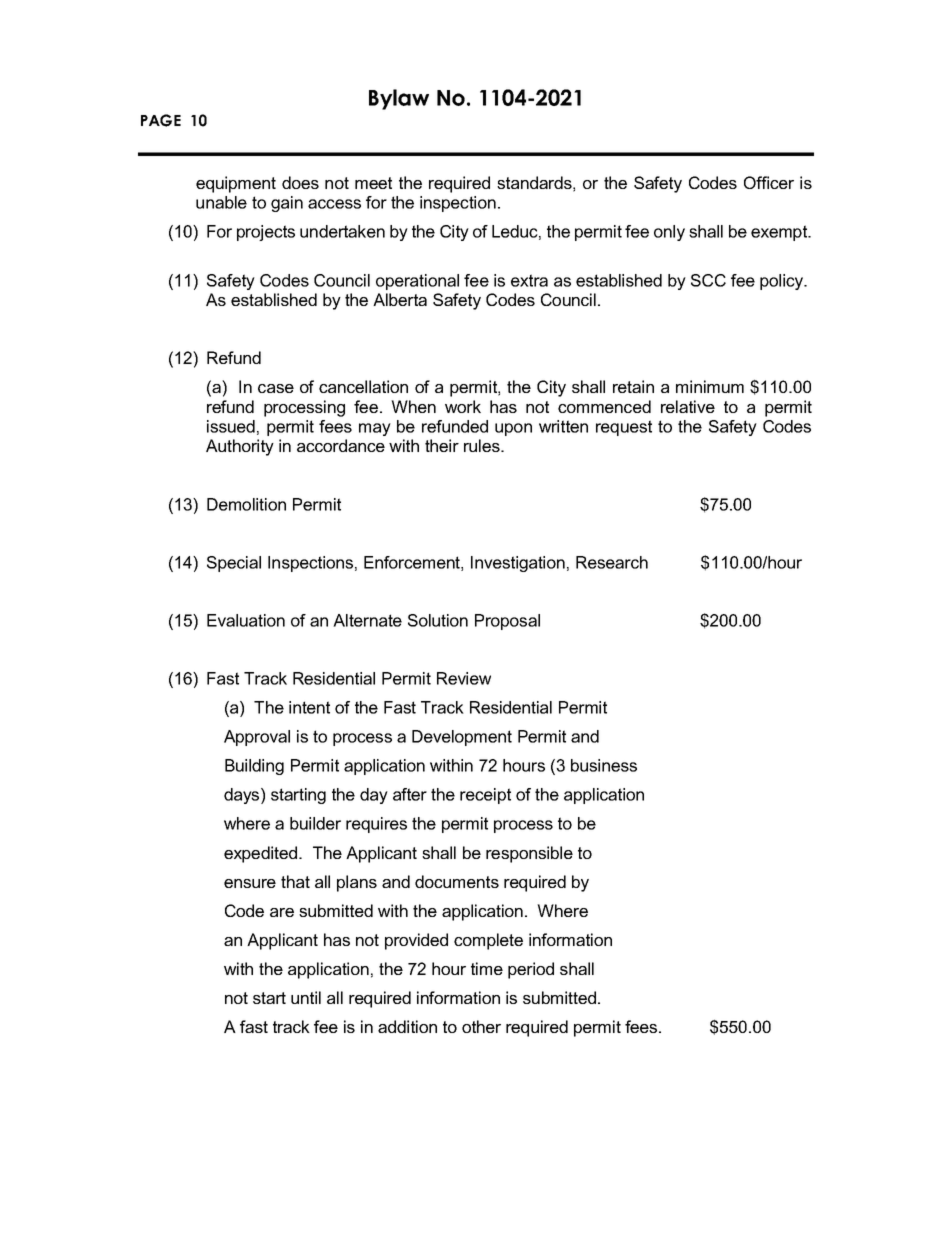  Describe the element at coordinates (462, 738) in the screenshot. I see `Development` at that location.
